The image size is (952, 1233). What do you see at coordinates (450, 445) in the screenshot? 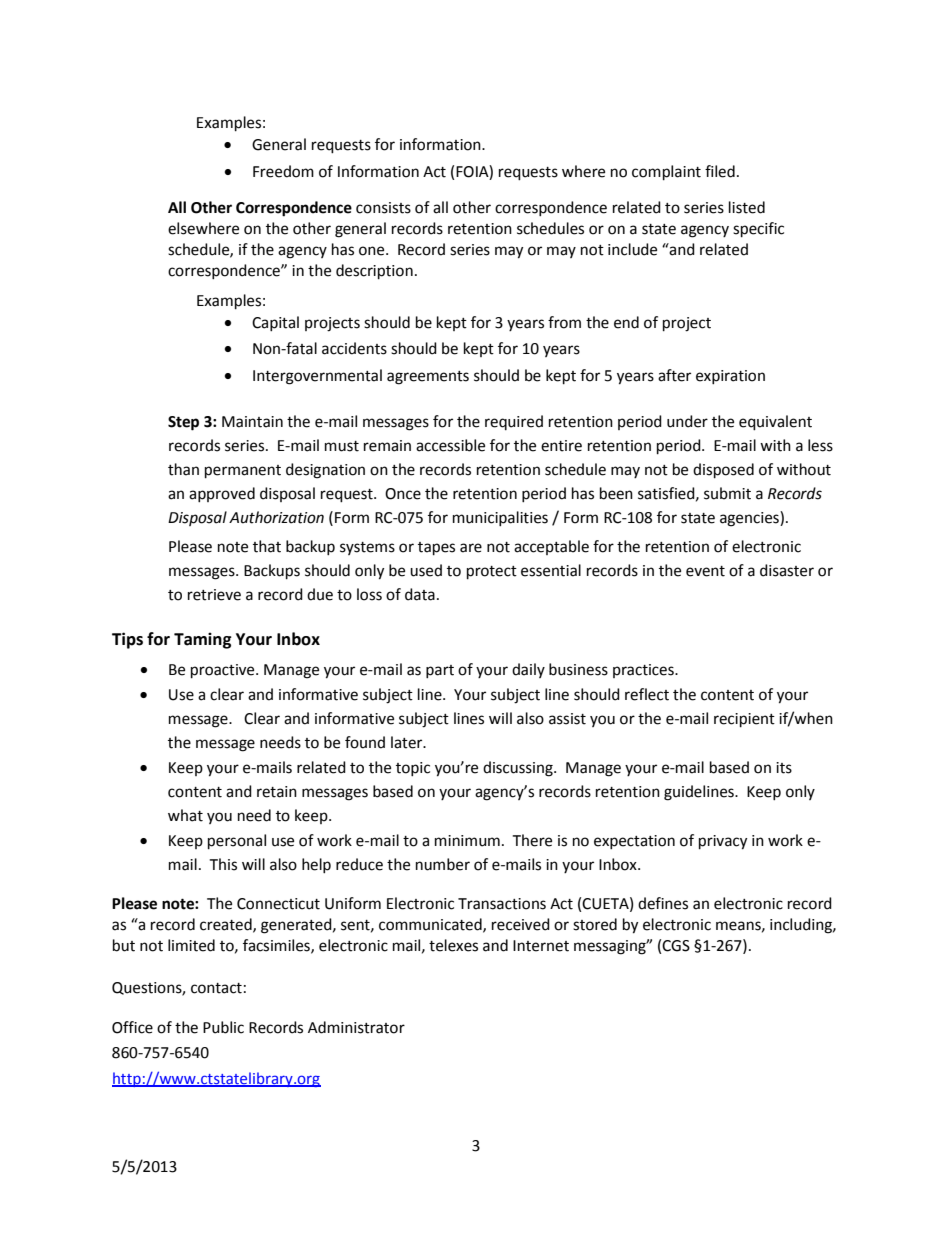
I see `accessible` at bounding box center [450, 445].
